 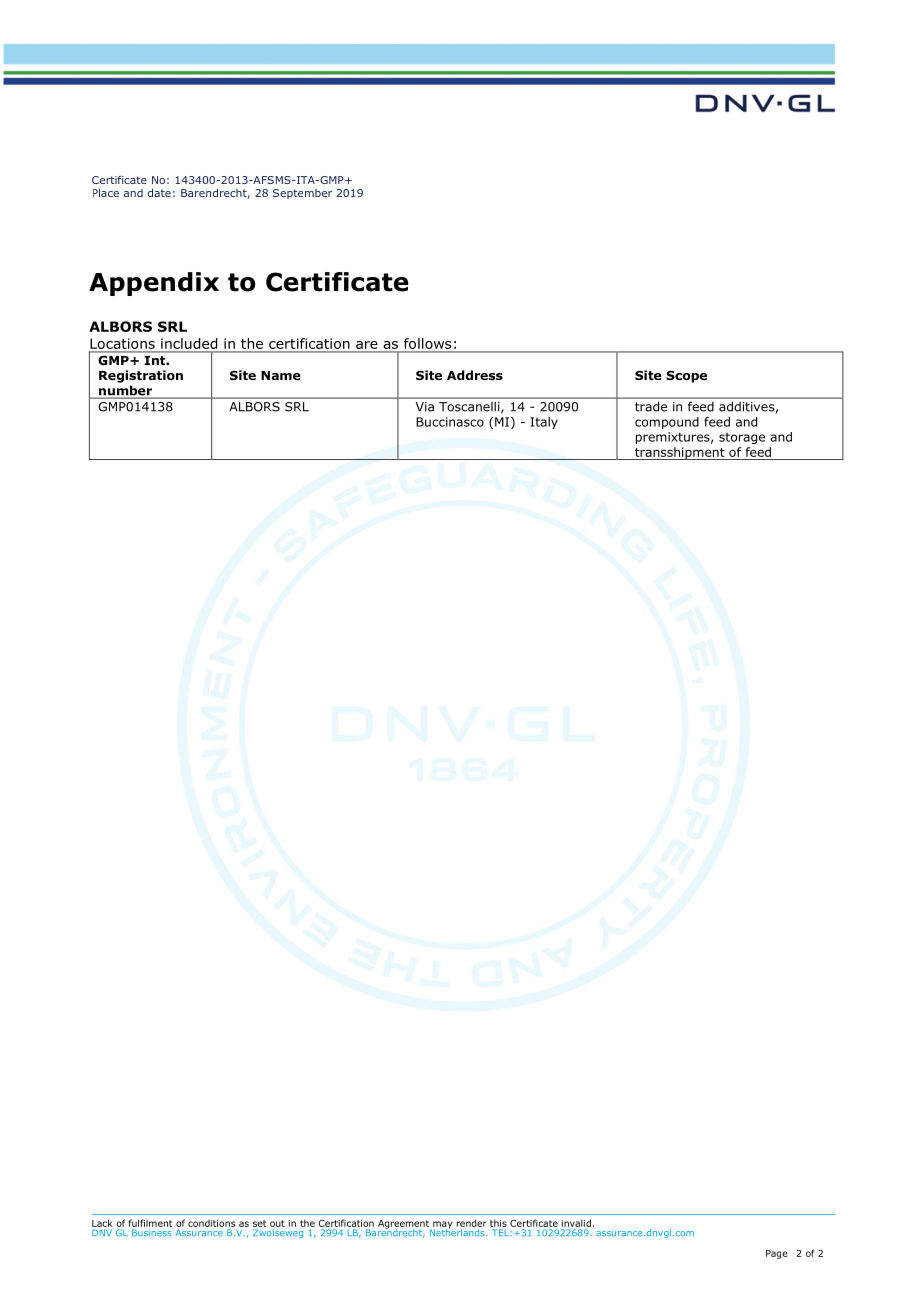 What do you see at coordinates (686, 376) in the screenshot?
I see `Scope` at bounding box center [686, 376].
